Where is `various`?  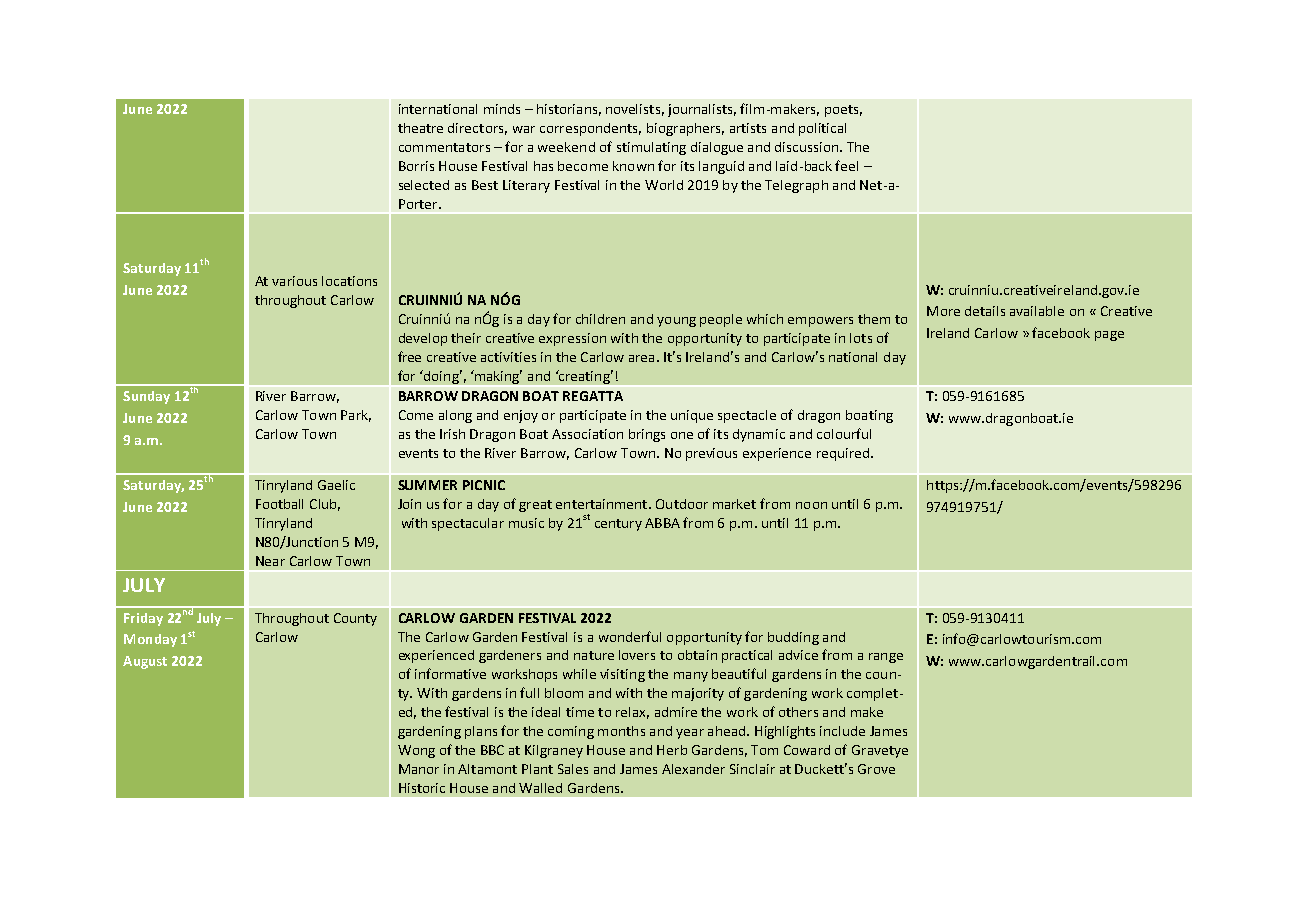
various is located at coordinates (294, 281).
